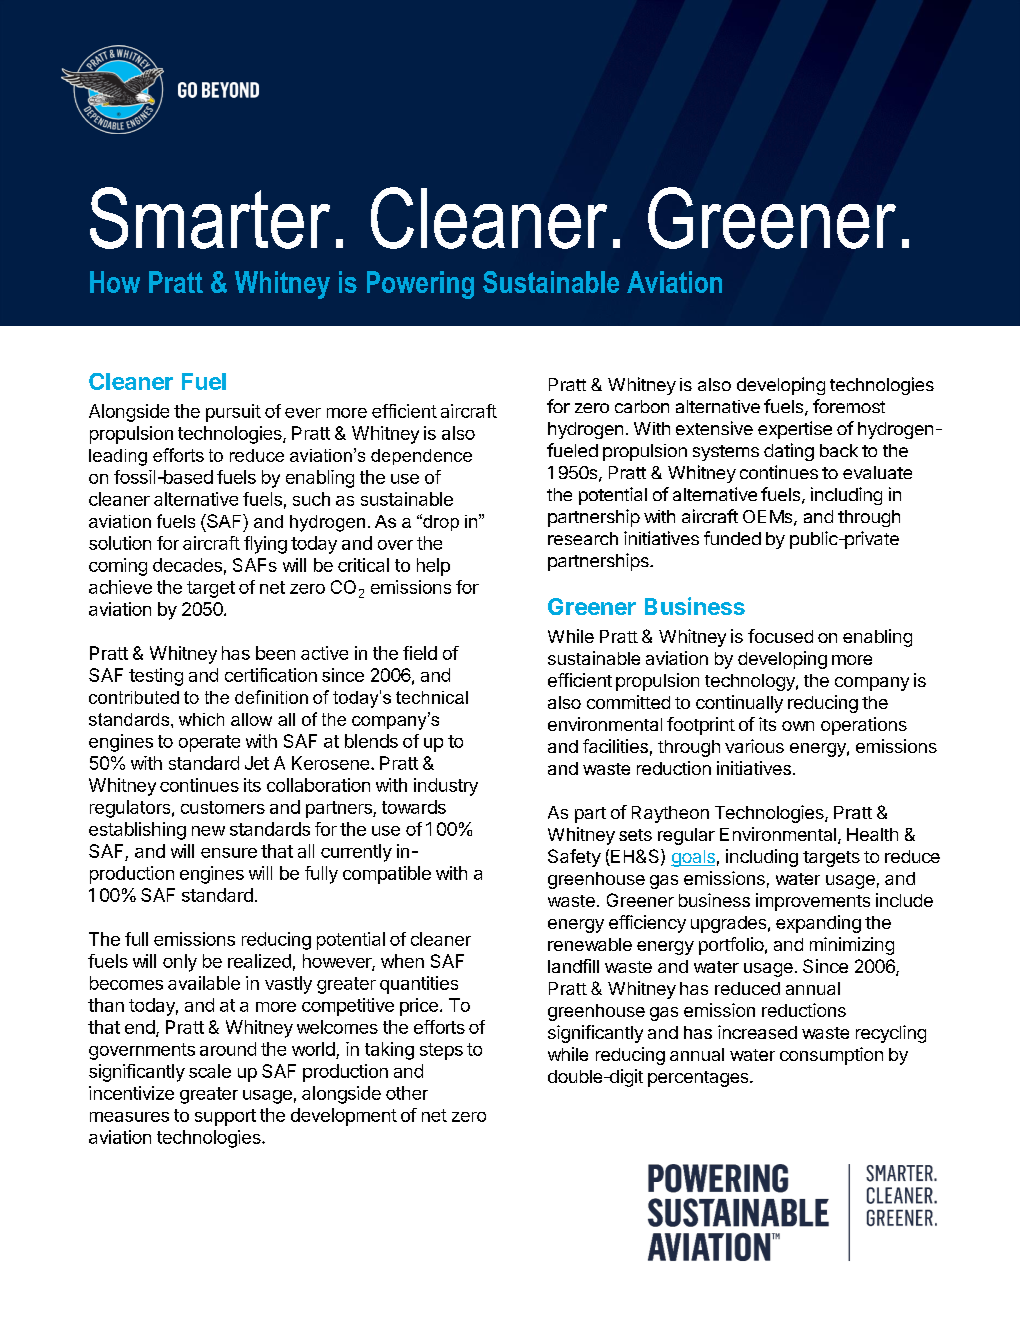 The image size is (1020, 1320). What do you see at coordinates (210, 218) in the screenshot?
I see `Smarter` at bounding box center [210, 218].
